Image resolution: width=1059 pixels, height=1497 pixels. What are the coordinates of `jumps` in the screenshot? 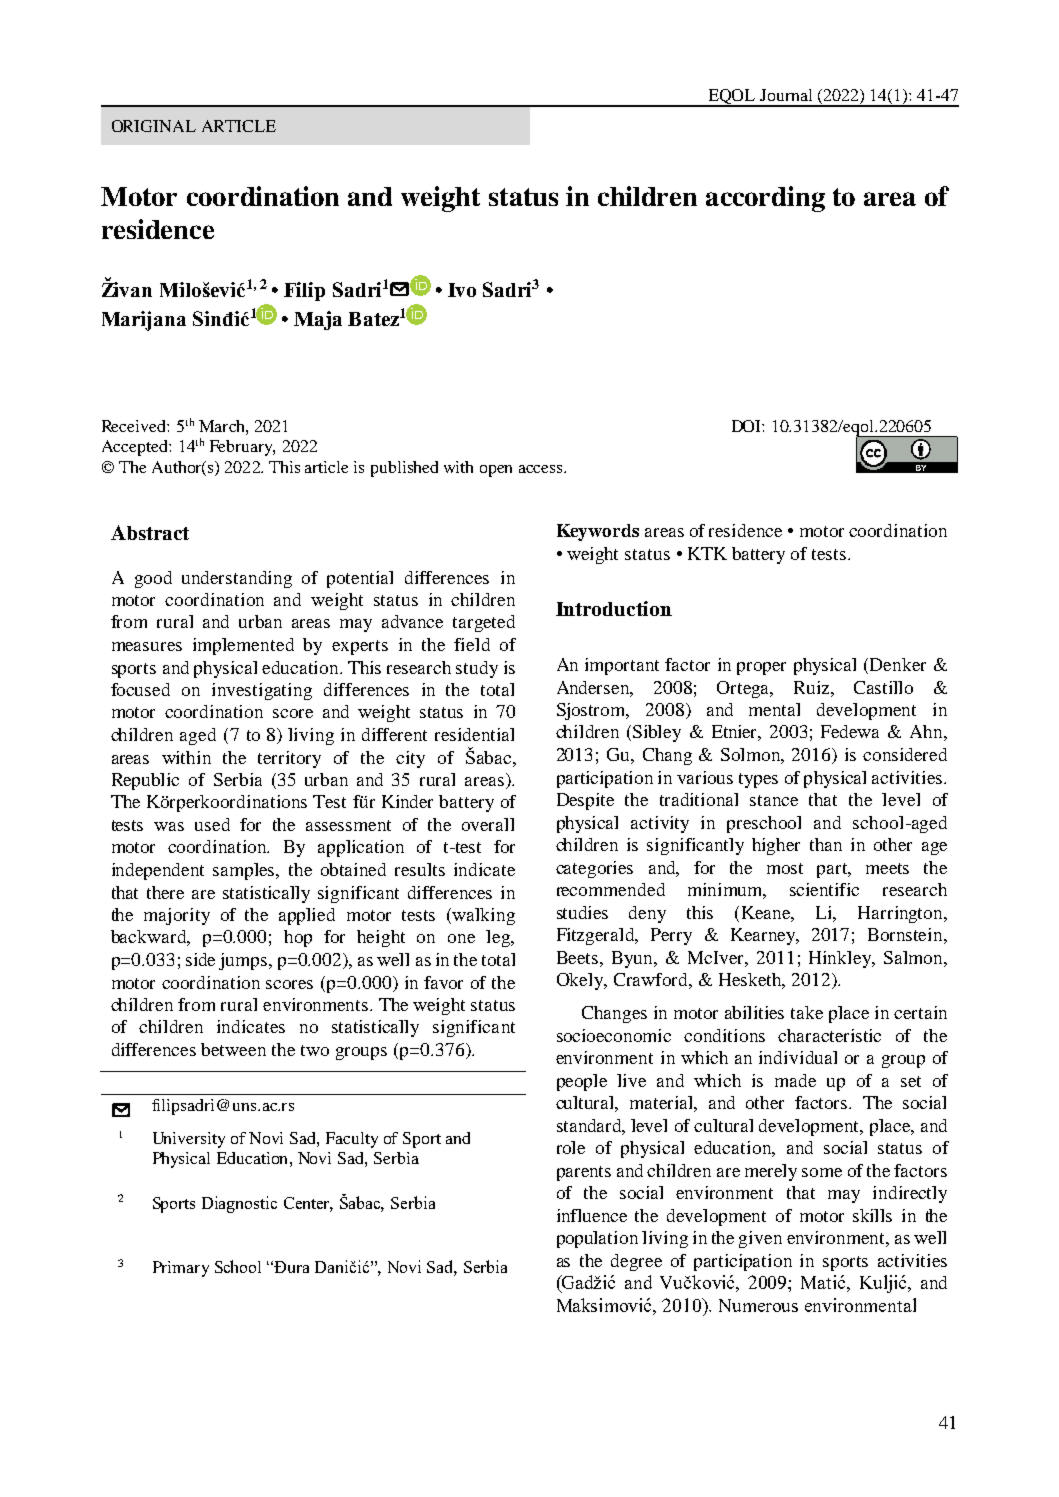 It's located at (243, 961).
